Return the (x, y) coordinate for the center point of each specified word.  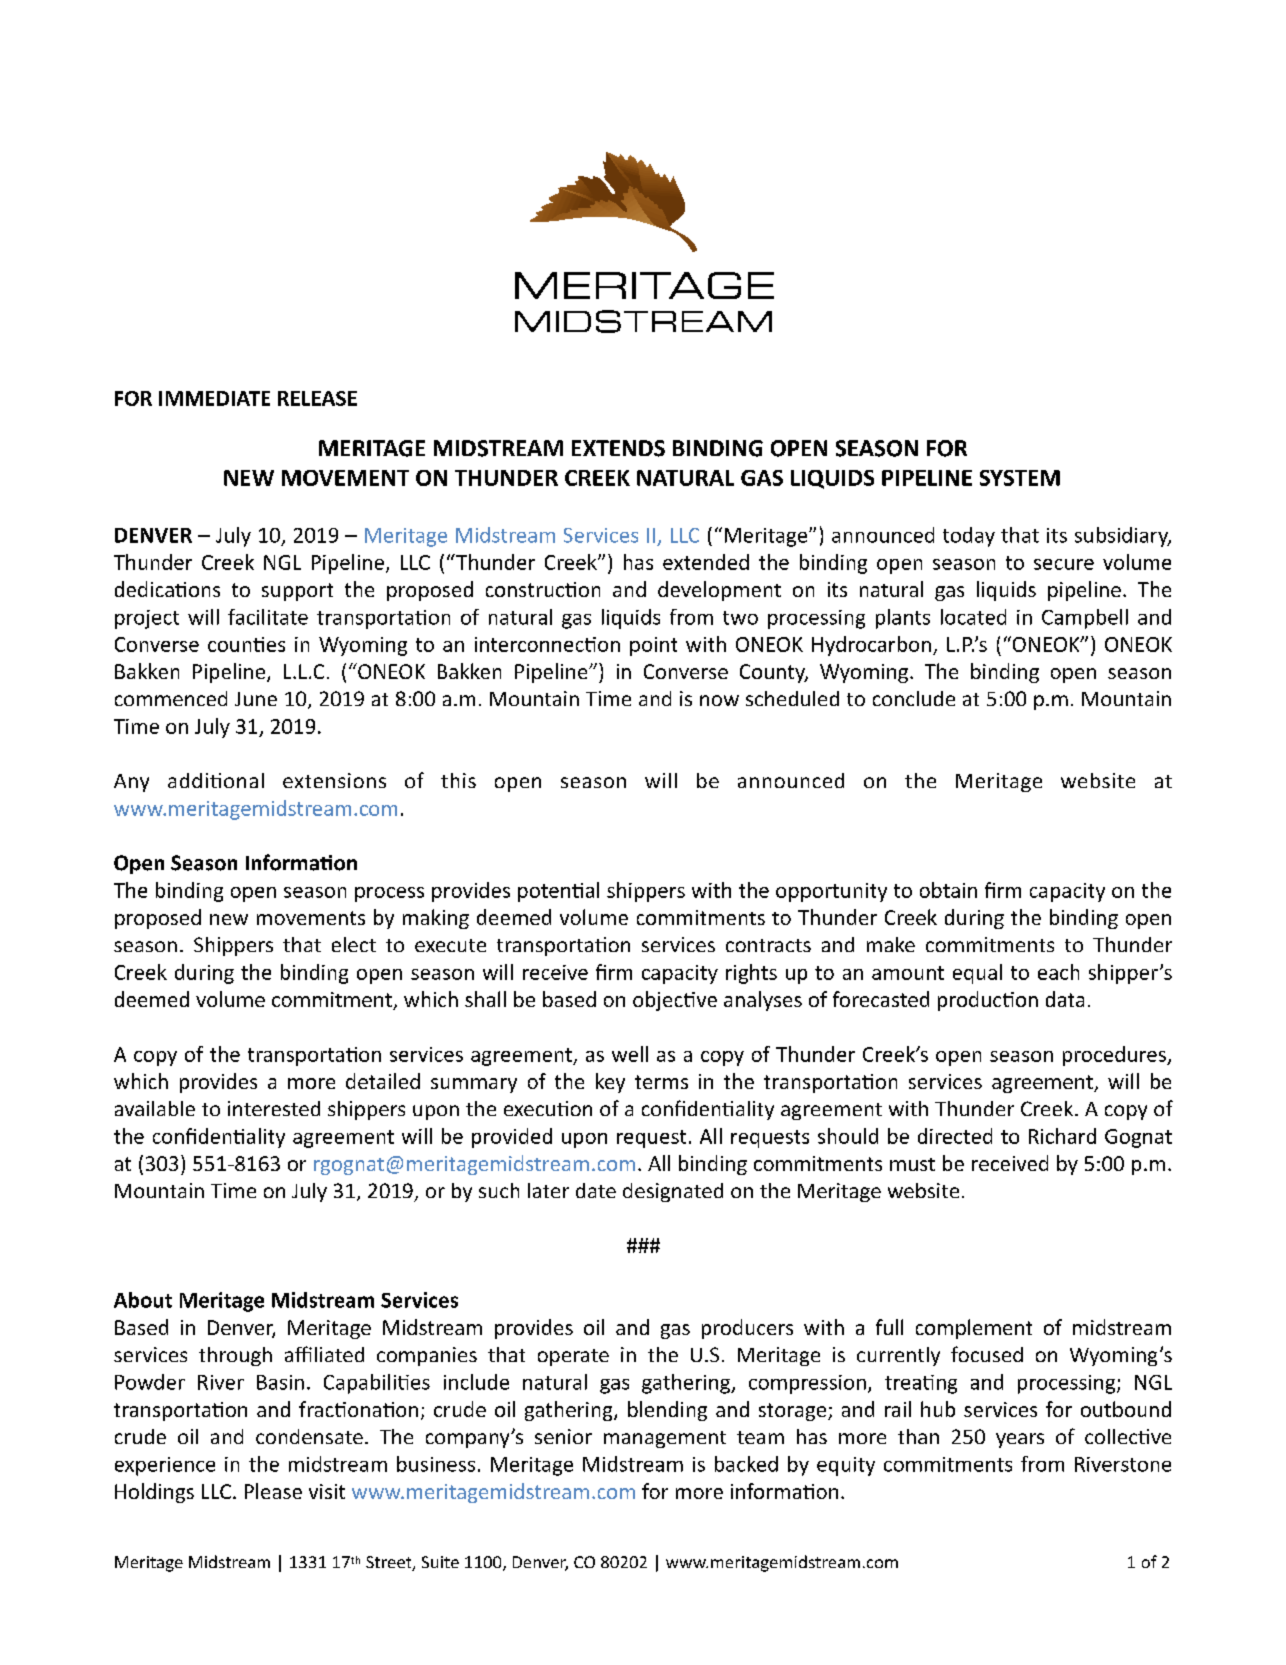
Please (273, 1491)
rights (751, 974)
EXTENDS (618, 448)
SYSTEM (1020, 478)
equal (977, 974)
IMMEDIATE (214, 398)
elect (354, 944)
